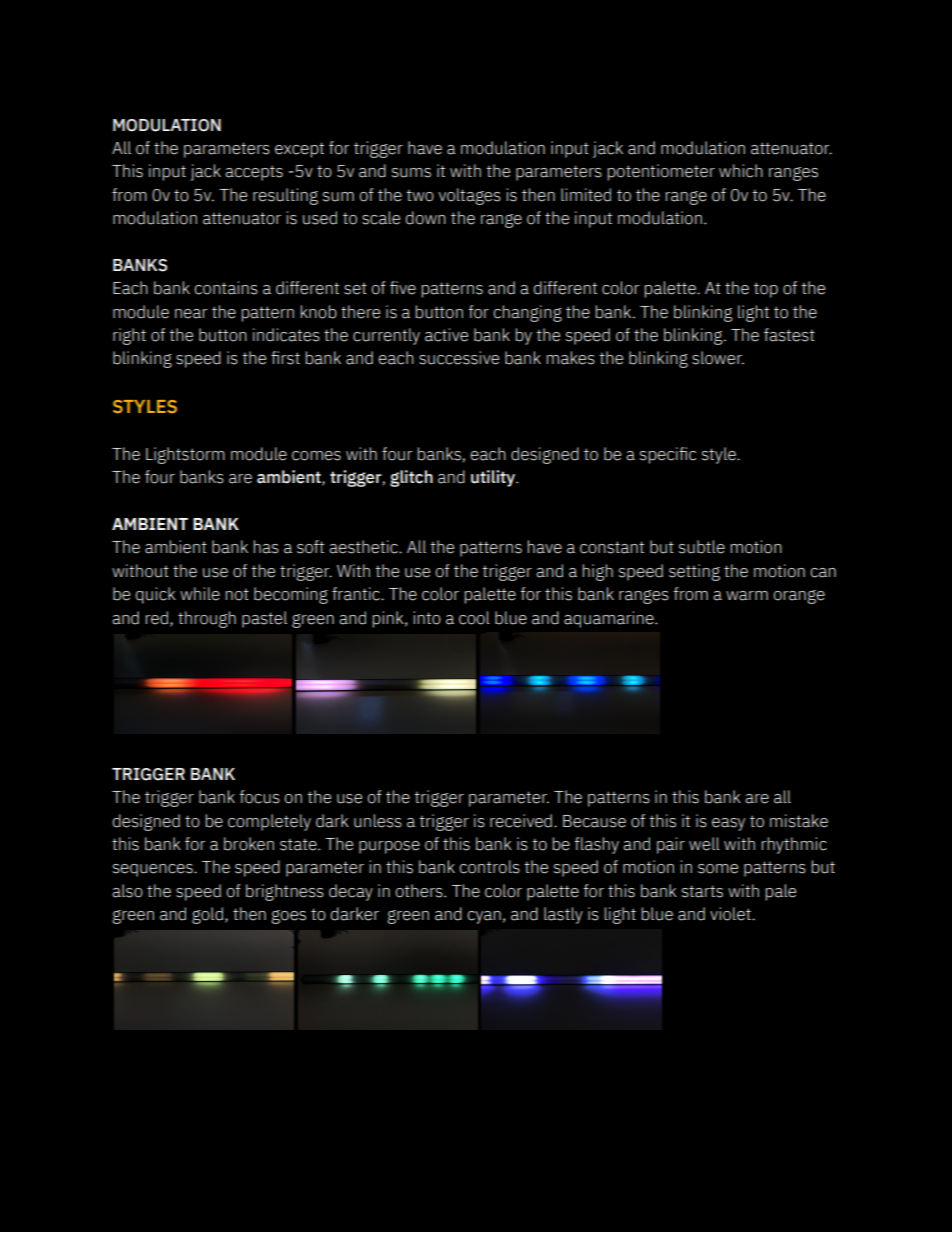 The image size is (952, 1233). What do you see at coordinates (494, 478) in the document?
I see `utility` at bounding box center [494, 478].
